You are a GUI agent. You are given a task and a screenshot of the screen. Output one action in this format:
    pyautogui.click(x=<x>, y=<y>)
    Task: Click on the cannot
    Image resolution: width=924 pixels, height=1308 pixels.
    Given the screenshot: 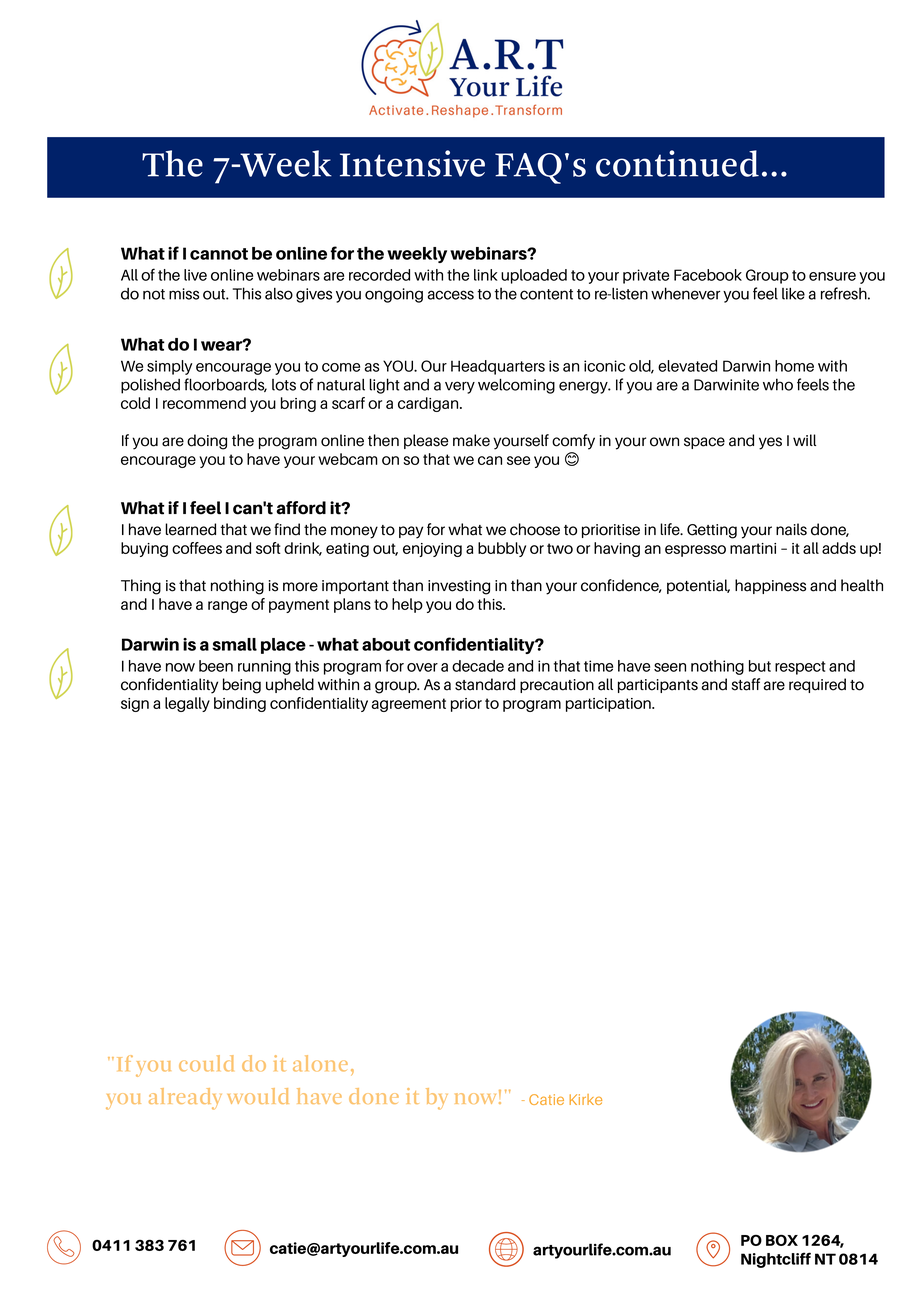 What is the action you would take?
    pyautogui.click(x=219, y=254)
